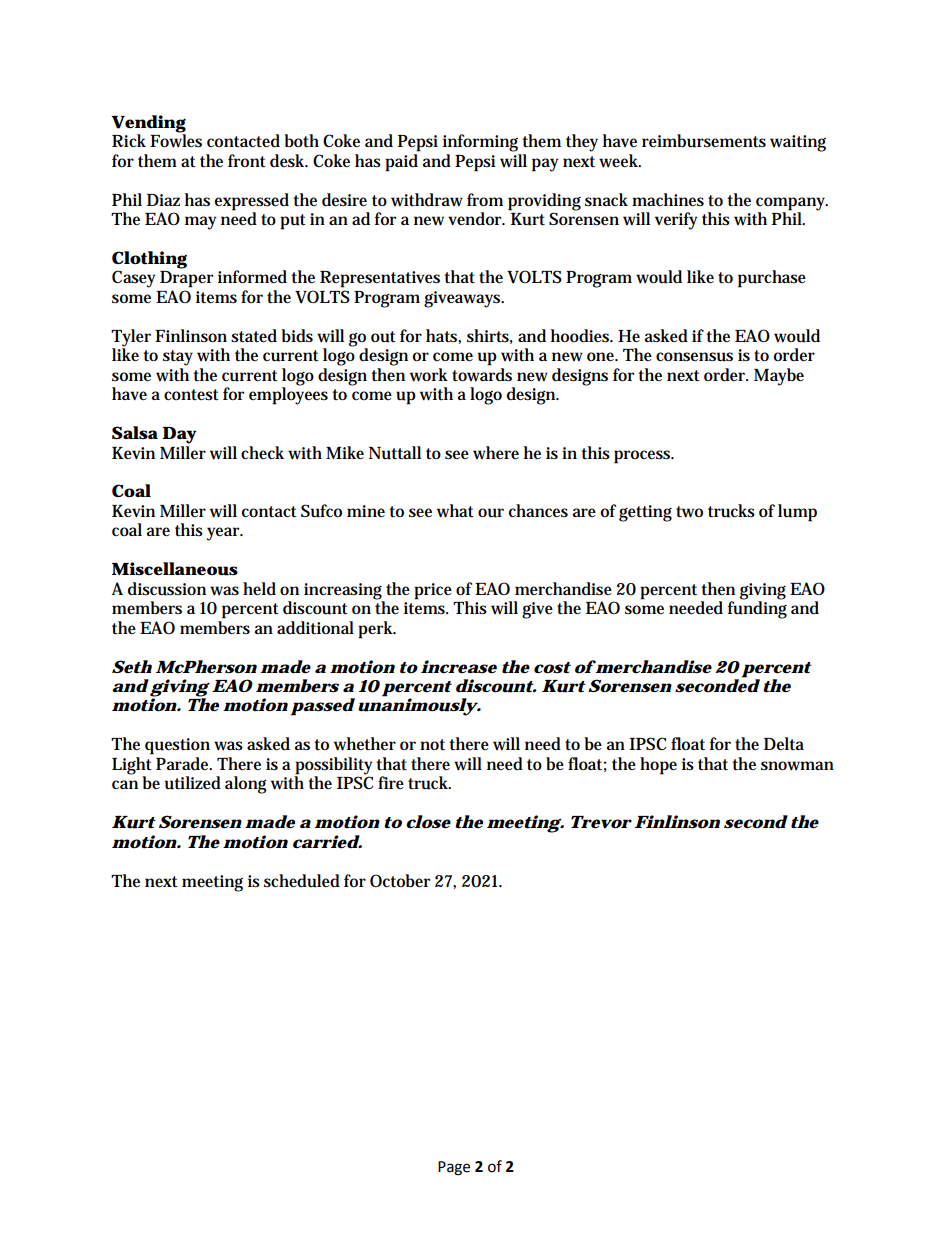  What do you see at coordinates (167, 589) in the screenshot?
I see `discussion` at bounding box center [167, 589].
